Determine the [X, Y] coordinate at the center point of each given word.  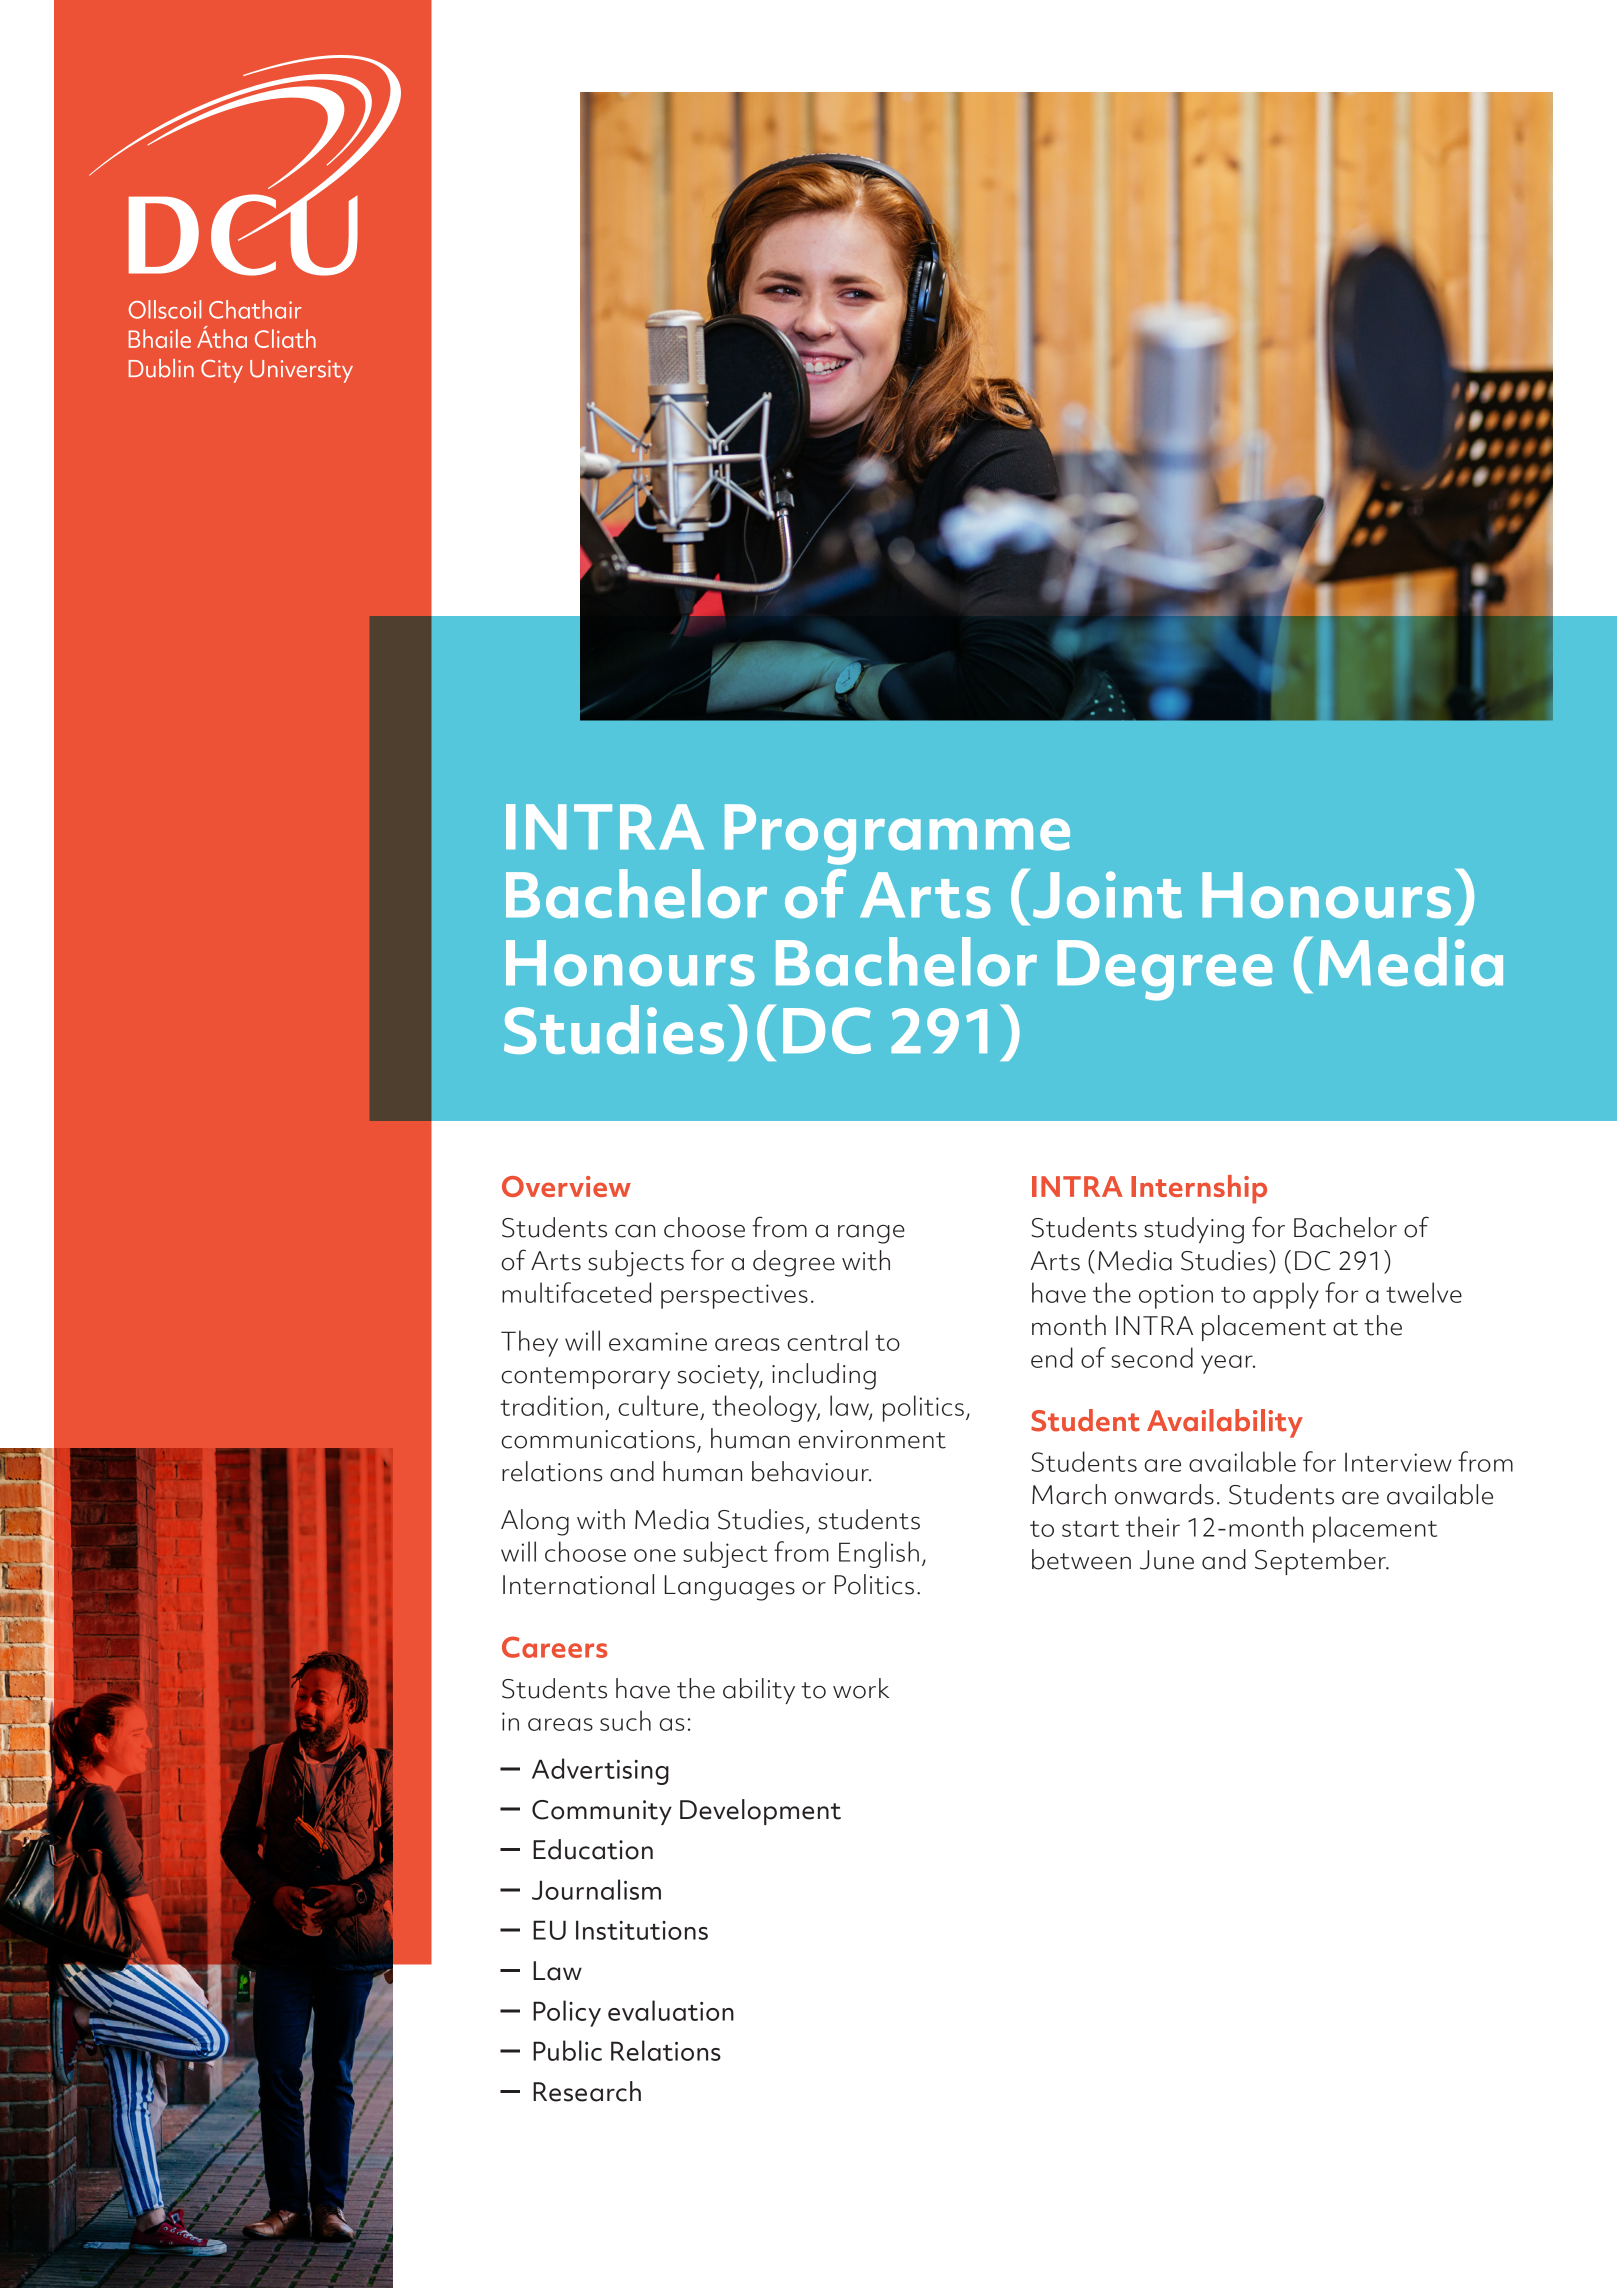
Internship [1199, 1189]
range [871, 1234]
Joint [1107, 894]
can [635, 1231]
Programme [897, 834]
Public [567, 2050]
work [861, 1688]
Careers [555, 1647]
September [1321, 1562]
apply [1286, 1295]
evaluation [671, 2010]
